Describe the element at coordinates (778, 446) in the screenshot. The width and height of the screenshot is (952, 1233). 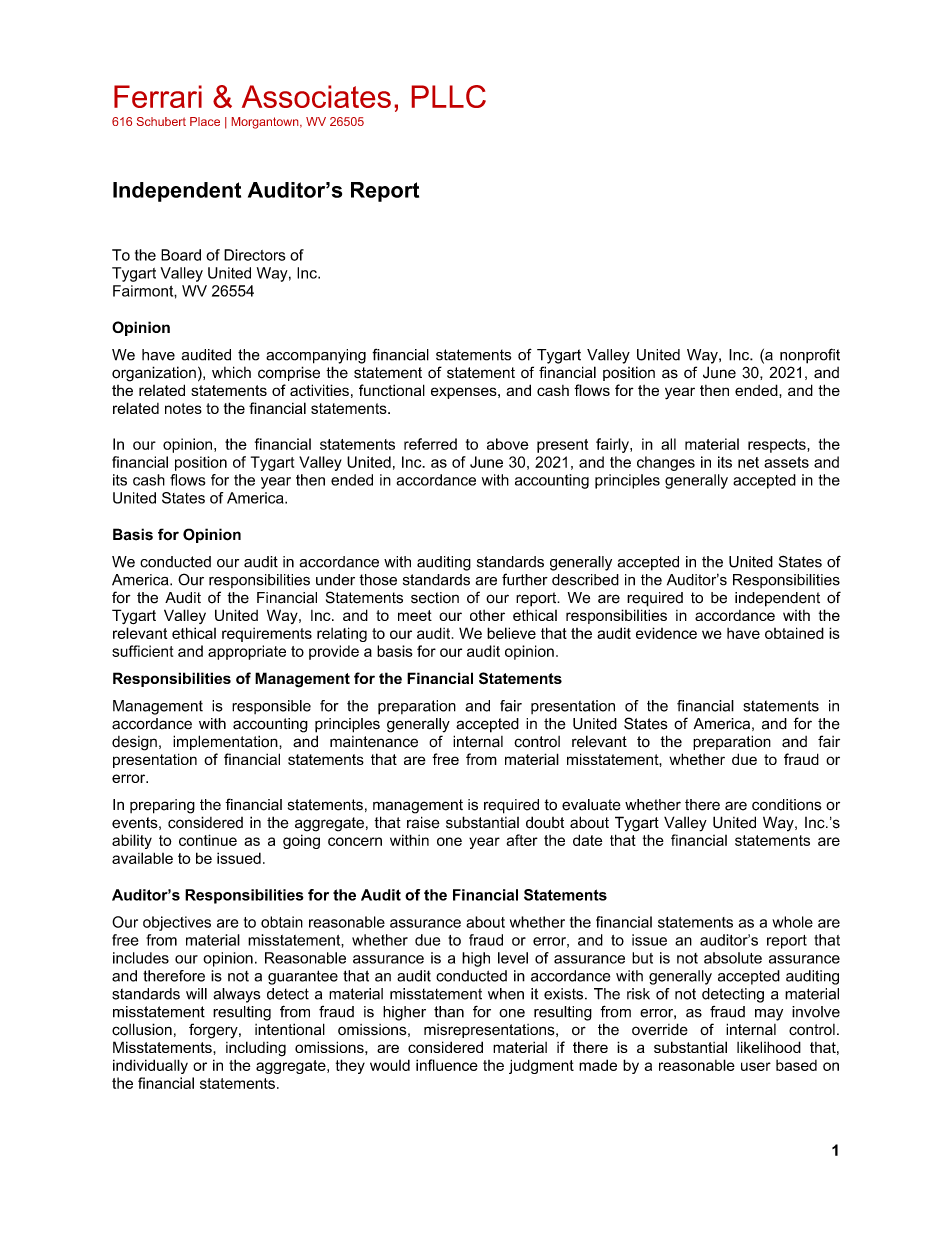
I see `respects` at that location.
